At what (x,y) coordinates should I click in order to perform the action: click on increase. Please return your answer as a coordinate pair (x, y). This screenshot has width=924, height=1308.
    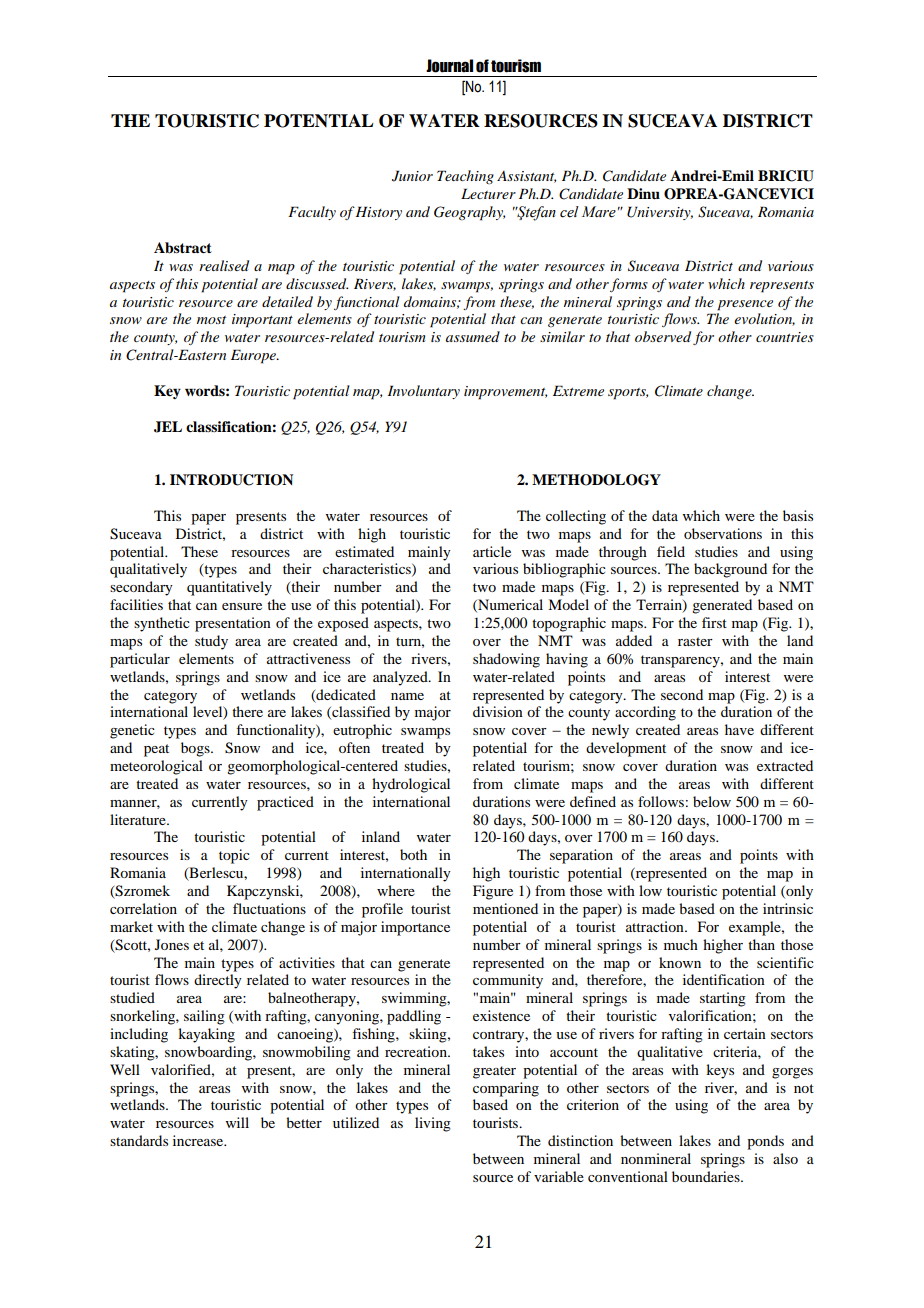
    Looking at the image, I should click on (199, 1140).
